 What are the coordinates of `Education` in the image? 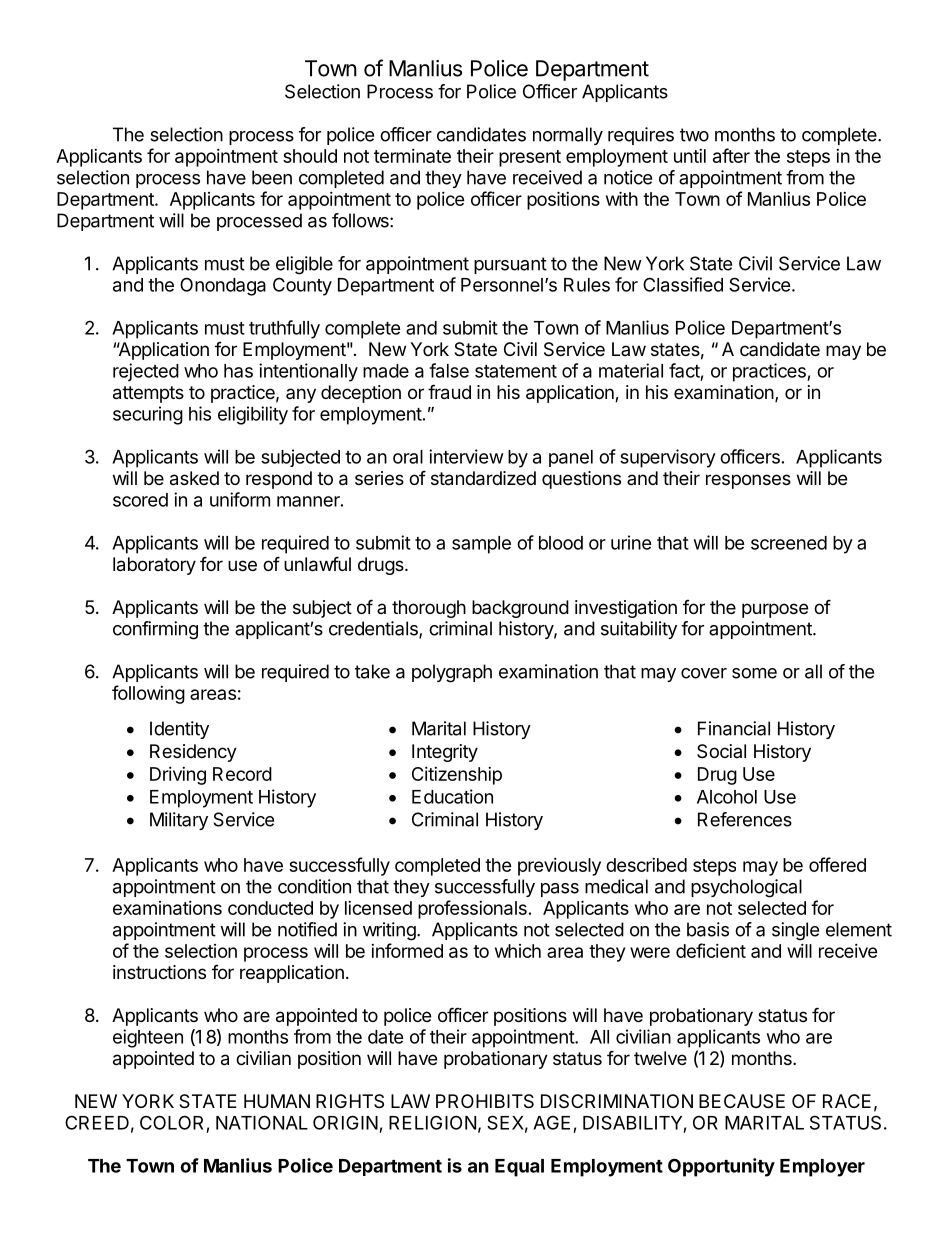 It's located at (452, 796).
